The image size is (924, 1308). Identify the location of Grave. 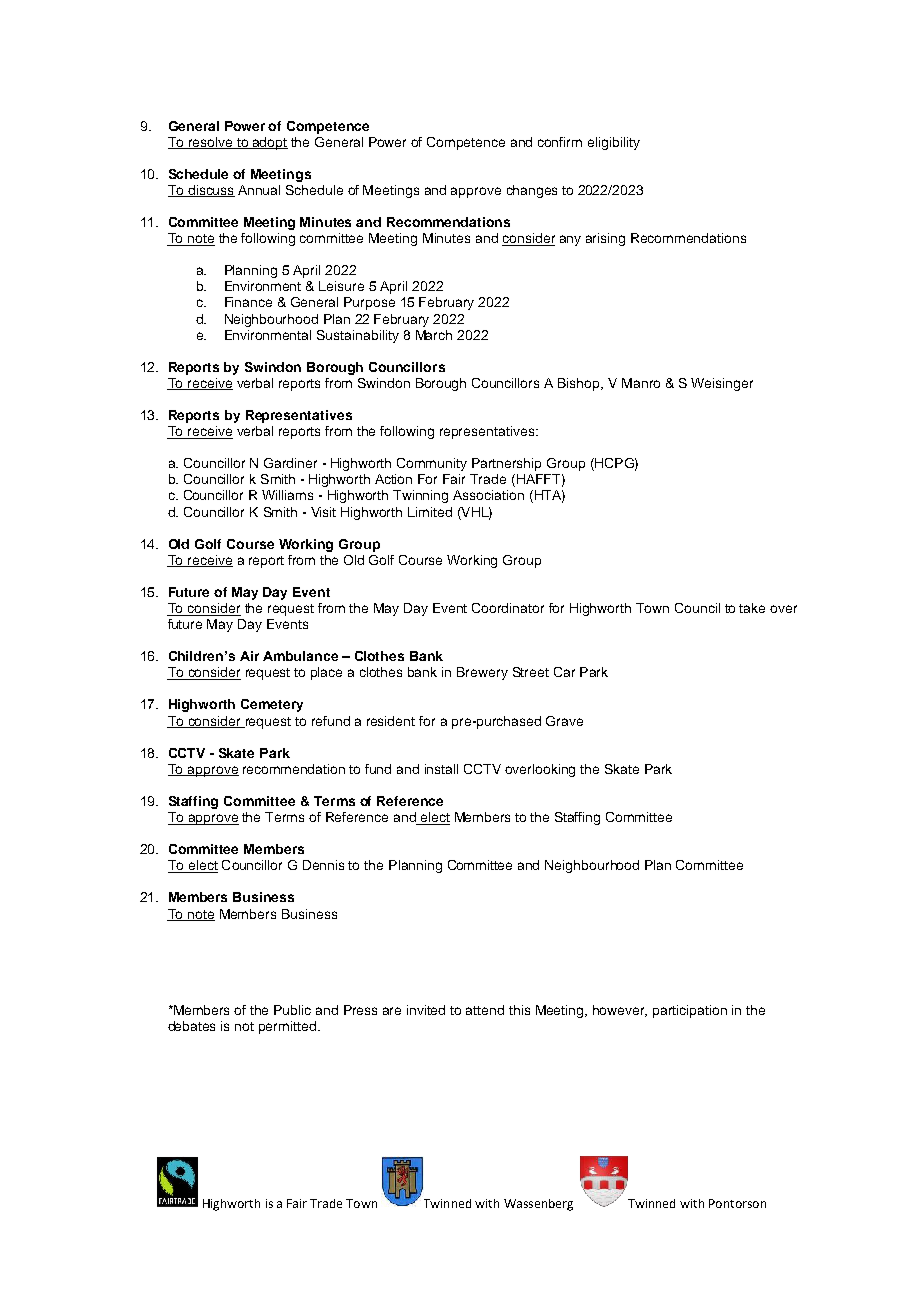
(564, 721).
